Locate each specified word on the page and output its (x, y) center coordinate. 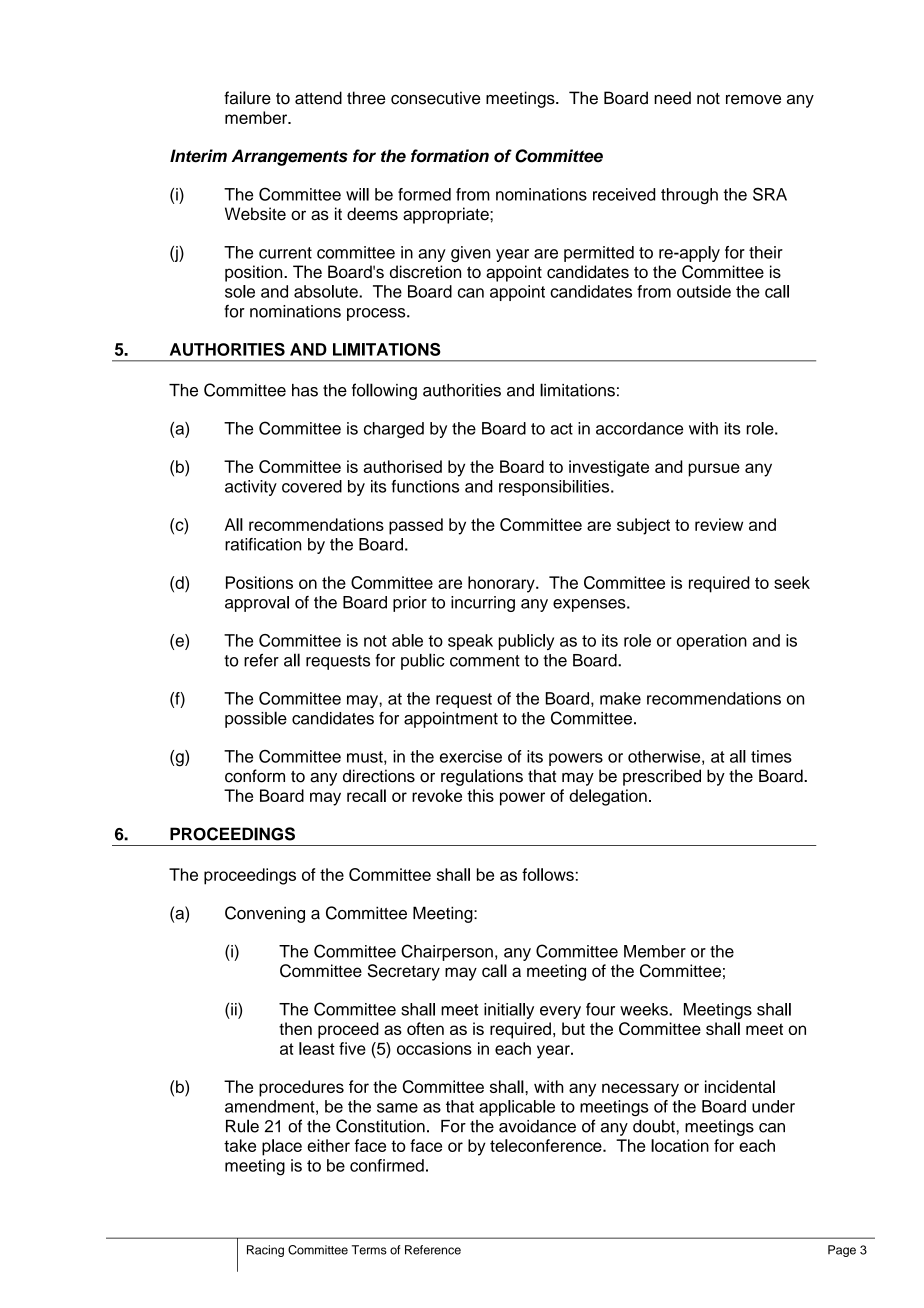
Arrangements (289, 157)
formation (450, 156)
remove (753, 100)
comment (485, 661)
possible (256, 719)
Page (842, 1251)
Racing (265, 1251)
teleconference (547, 1145)
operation (712, 642)
